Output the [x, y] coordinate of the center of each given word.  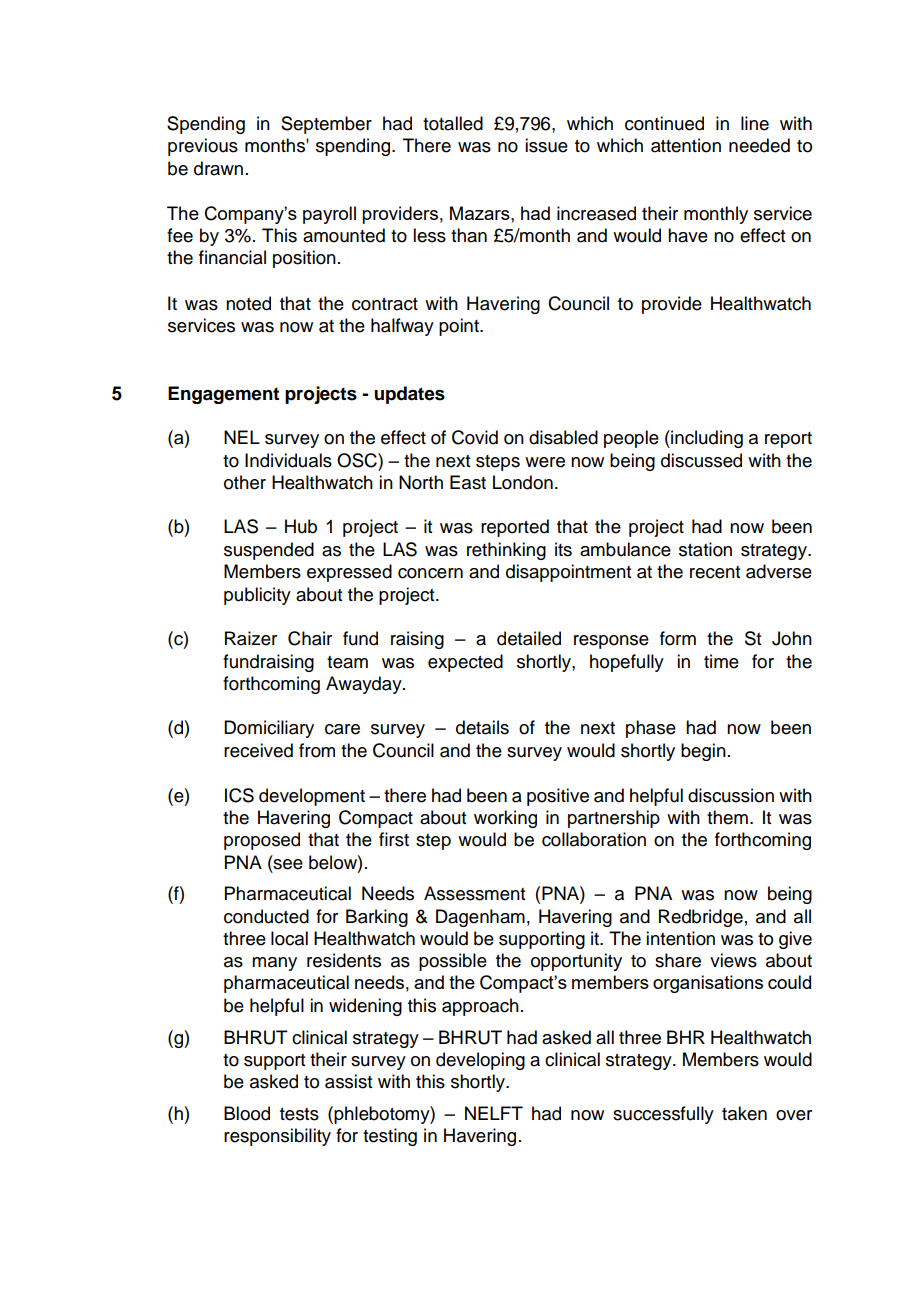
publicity [257, 596]
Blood [247, 1113]
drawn [218, 168]
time [721, 661]
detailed [529, 638]
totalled [453, 123]
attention [686, 145]
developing [480, 1061]
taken [744, 1113]
